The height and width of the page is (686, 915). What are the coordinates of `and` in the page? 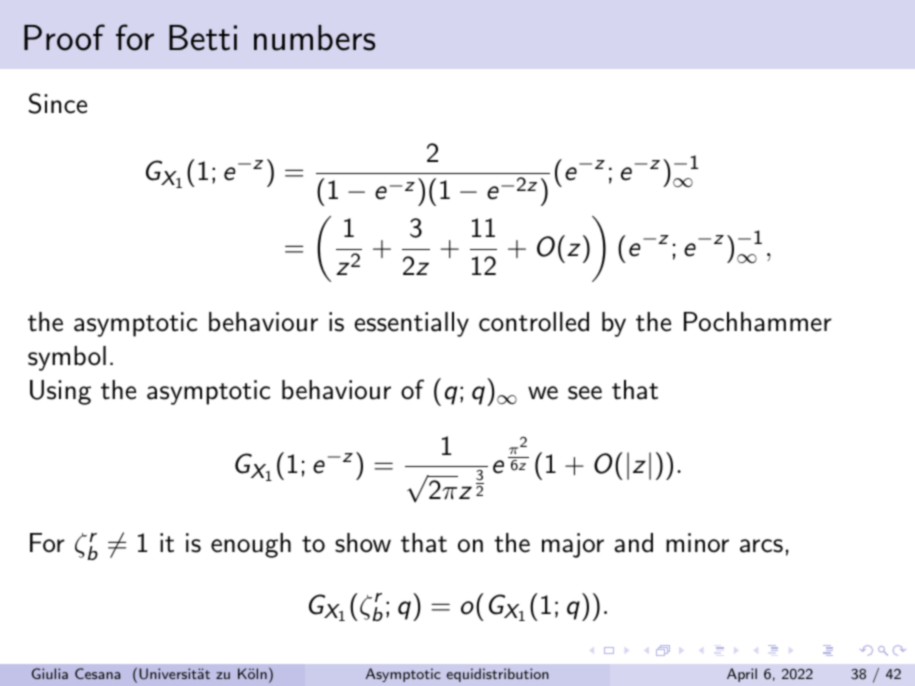 It's located at (633, 543).
